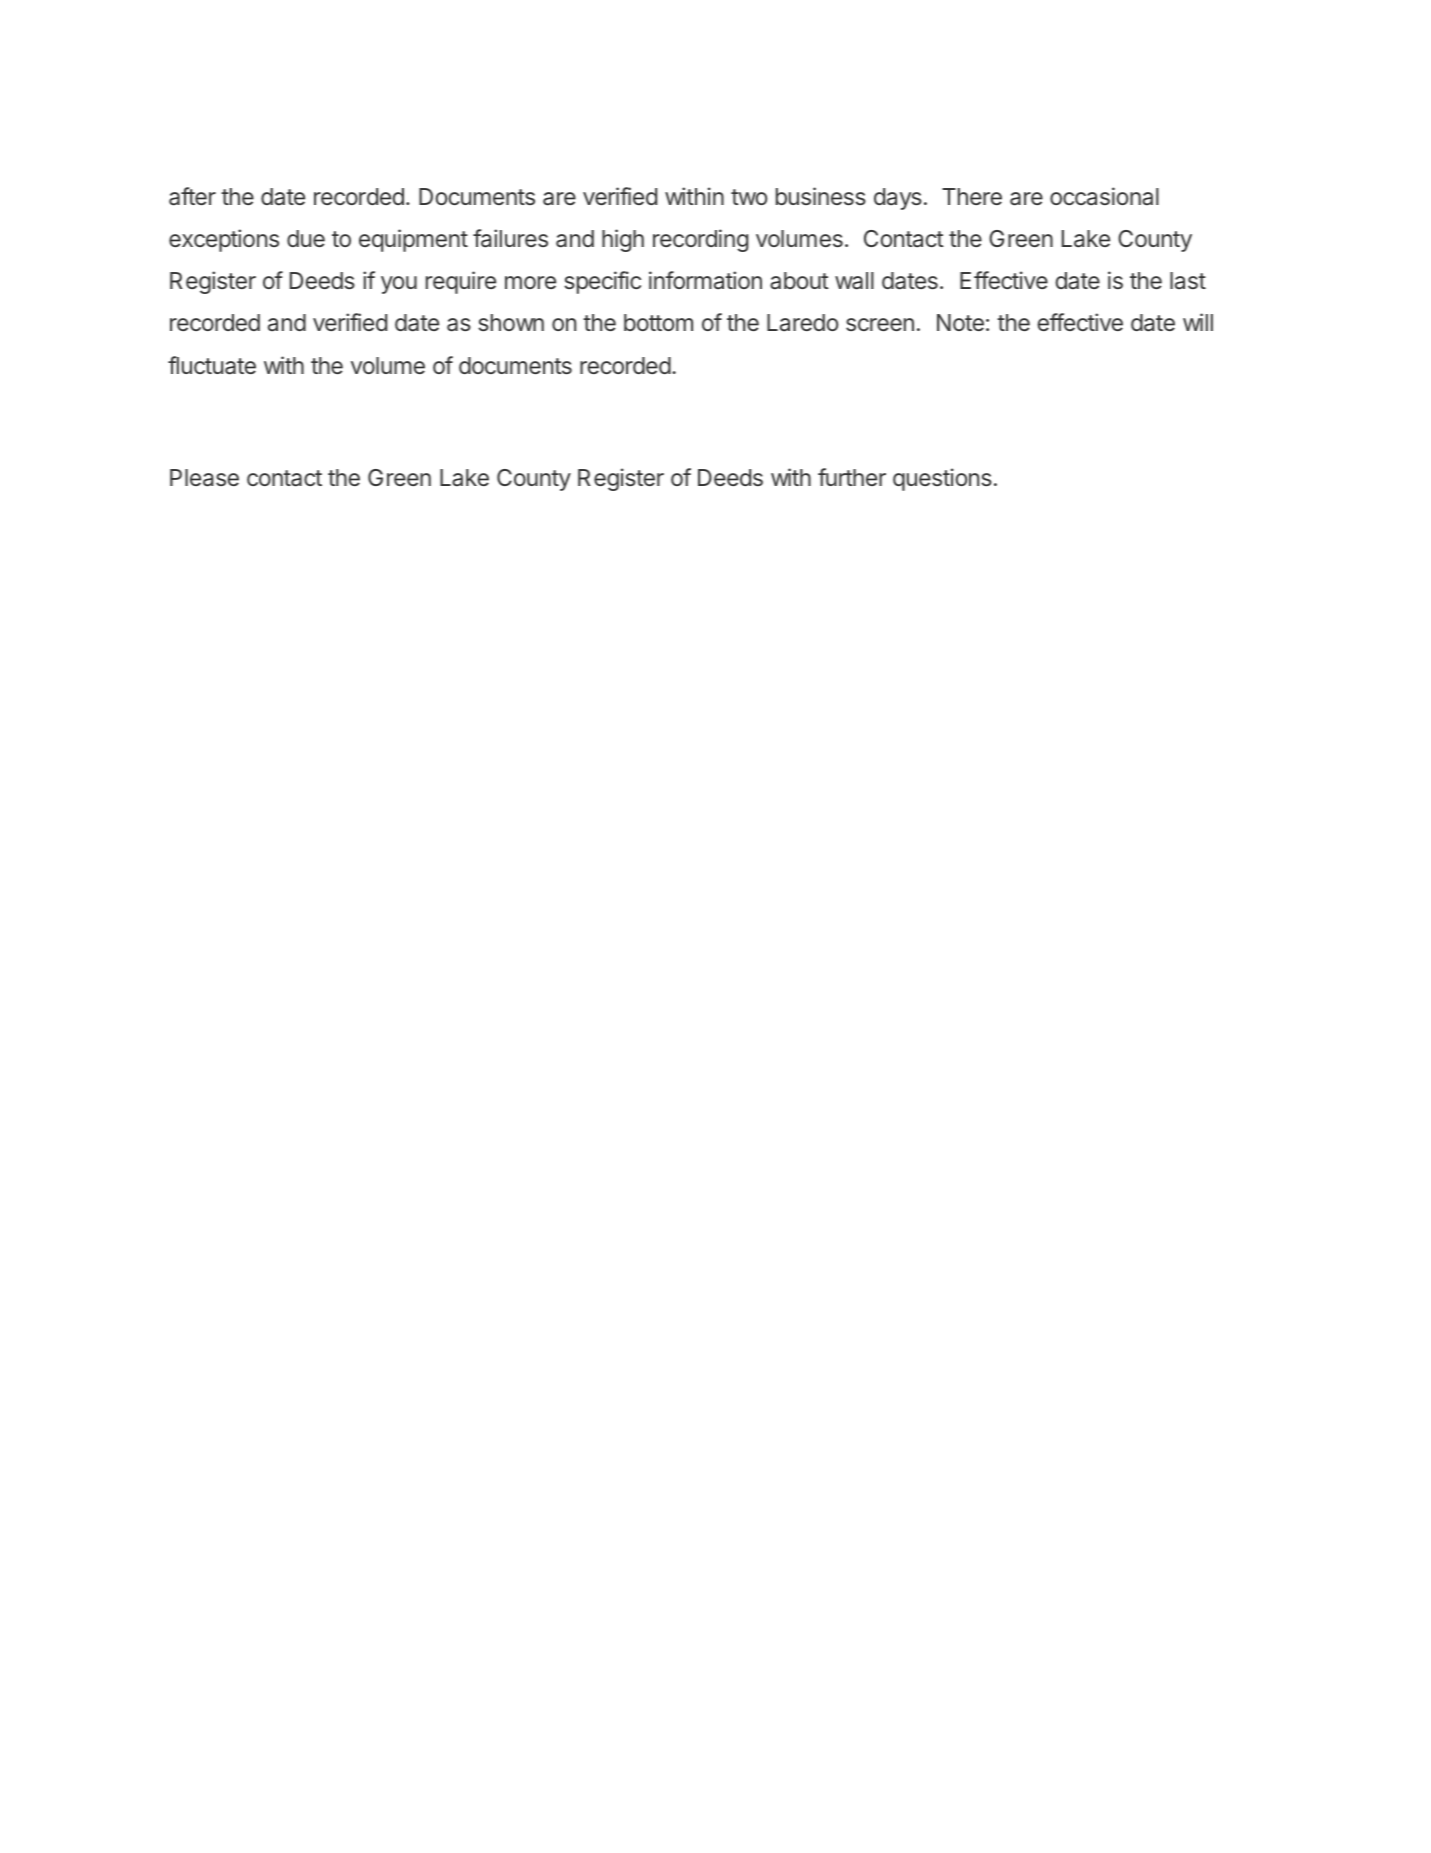  What do you see at coordinates (1188, 281) in the screenshot?
I see `last` at bounding box center [1188, 281].
